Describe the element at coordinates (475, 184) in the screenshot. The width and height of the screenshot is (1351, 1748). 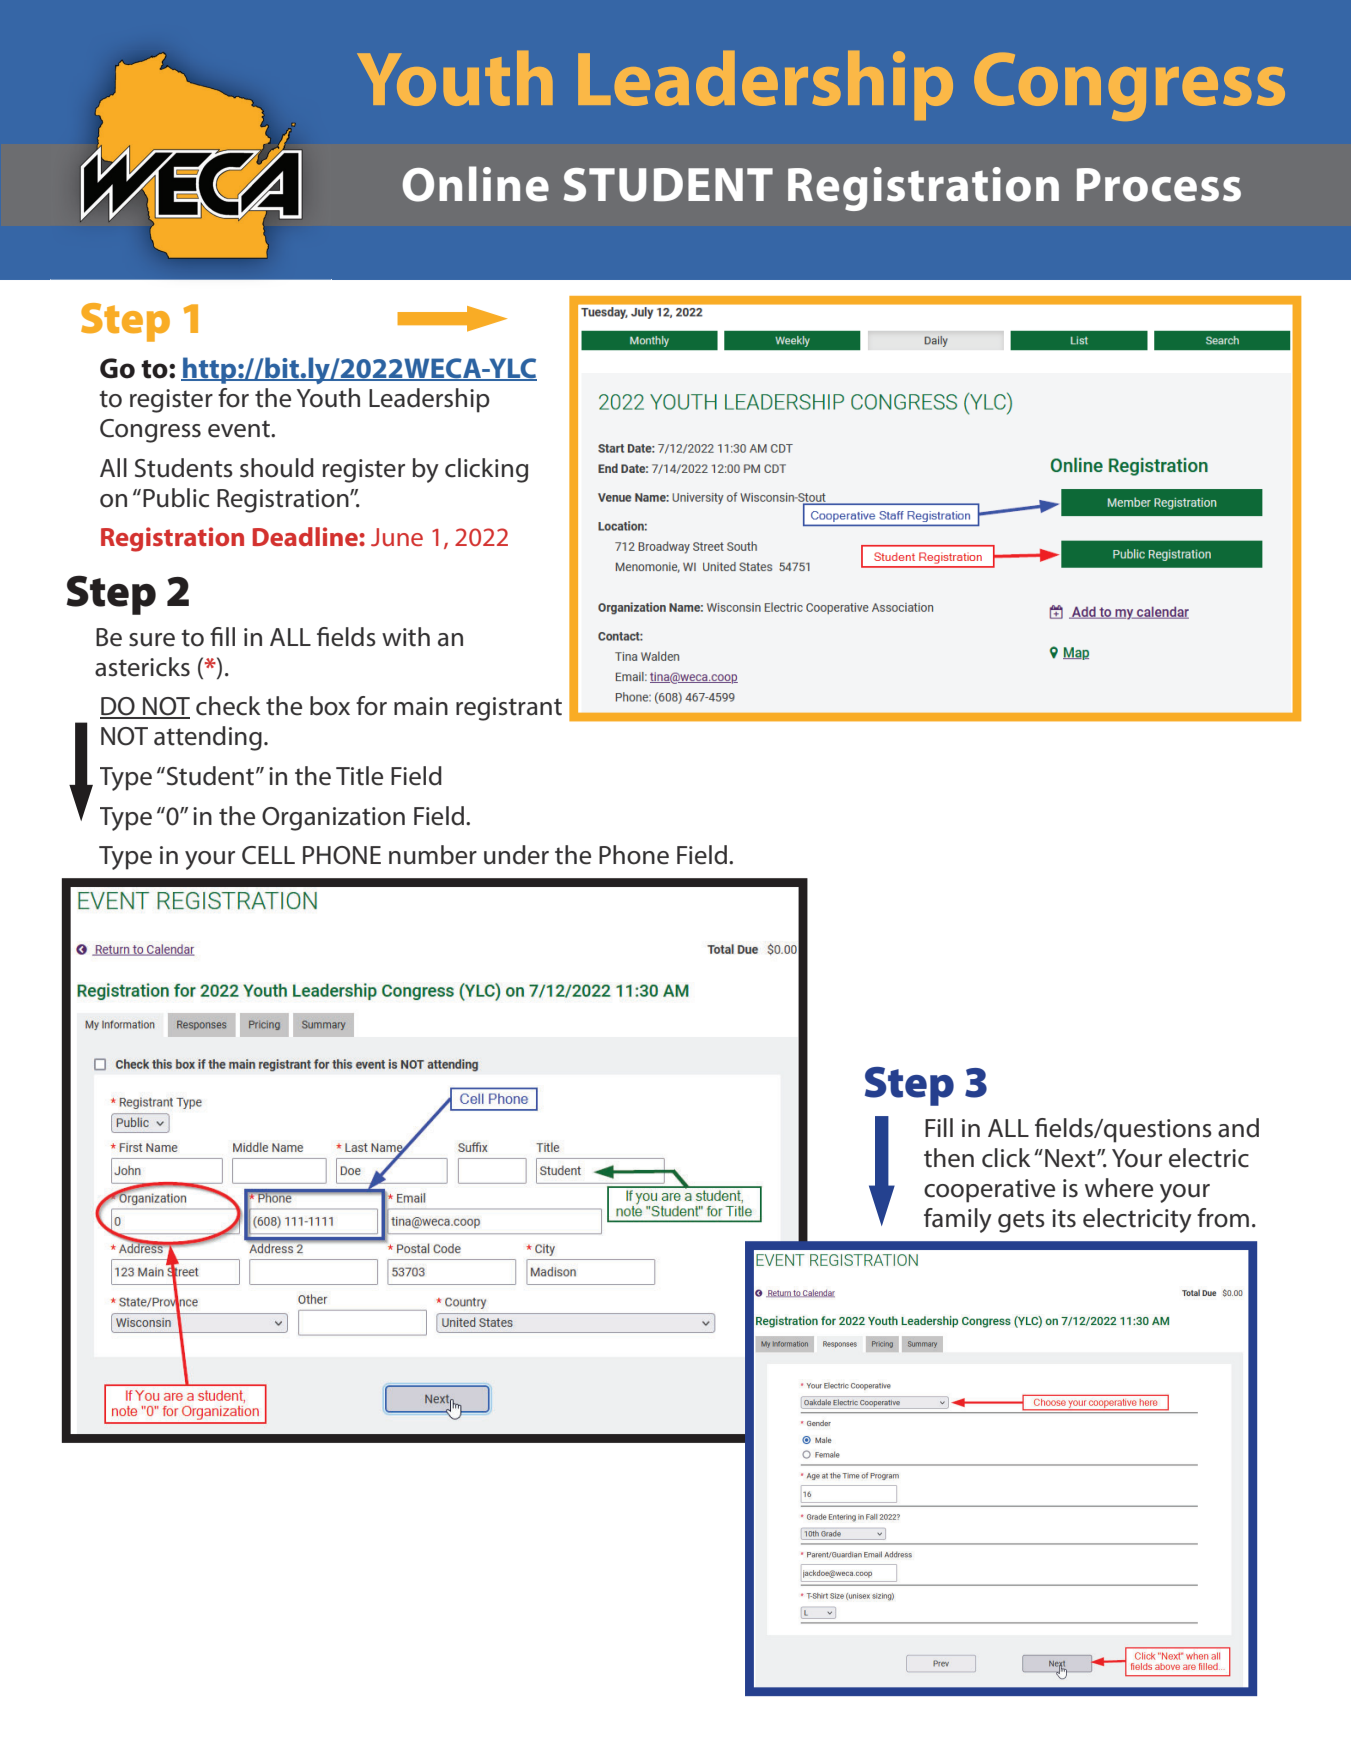
I see `Online` at that location.
